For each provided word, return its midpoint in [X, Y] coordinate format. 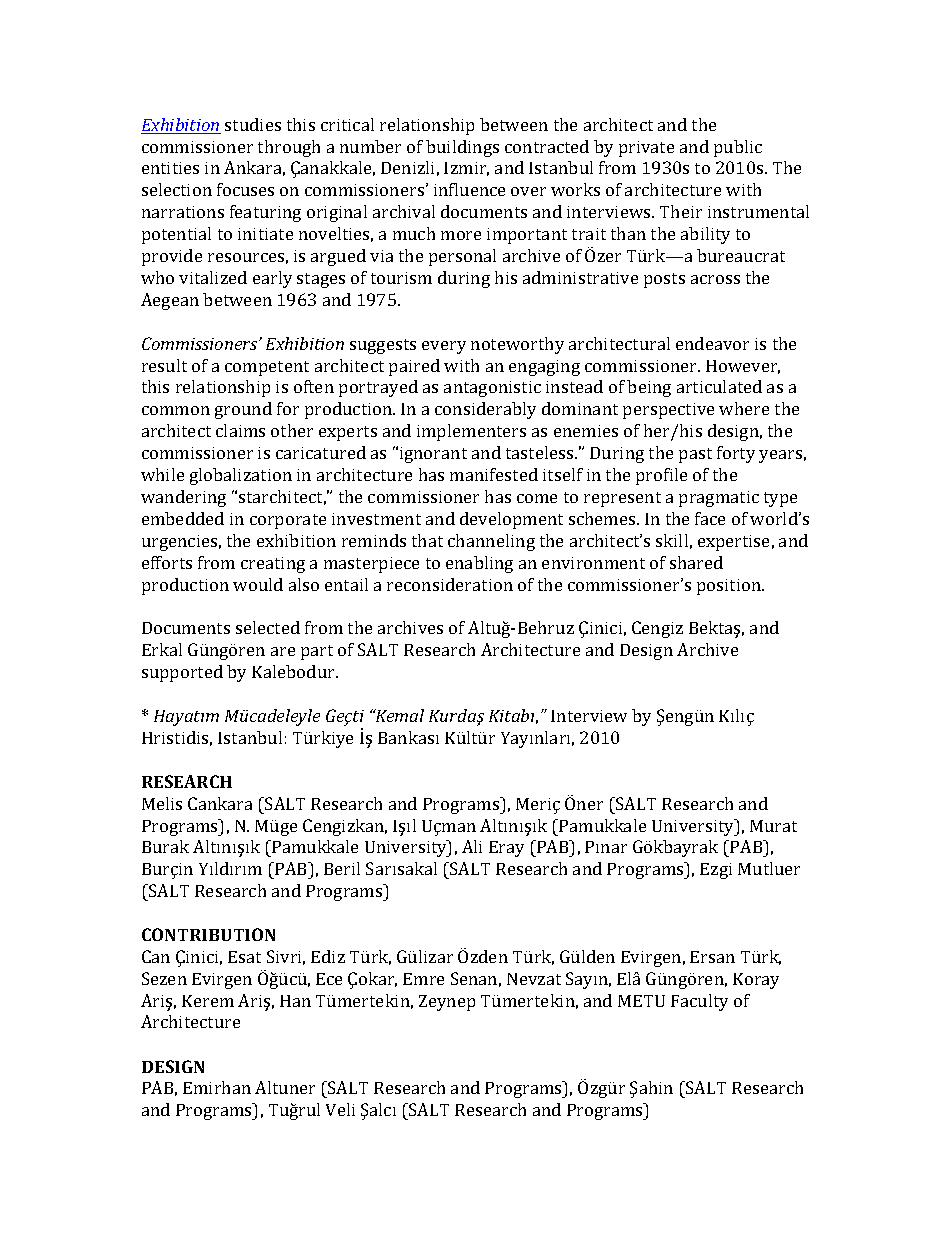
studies [253, 124]
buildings [462, 148]
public [738, 148]
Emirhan [217, 1087]
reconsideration [450, 584]
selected [268, 627]
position [730, 587]
